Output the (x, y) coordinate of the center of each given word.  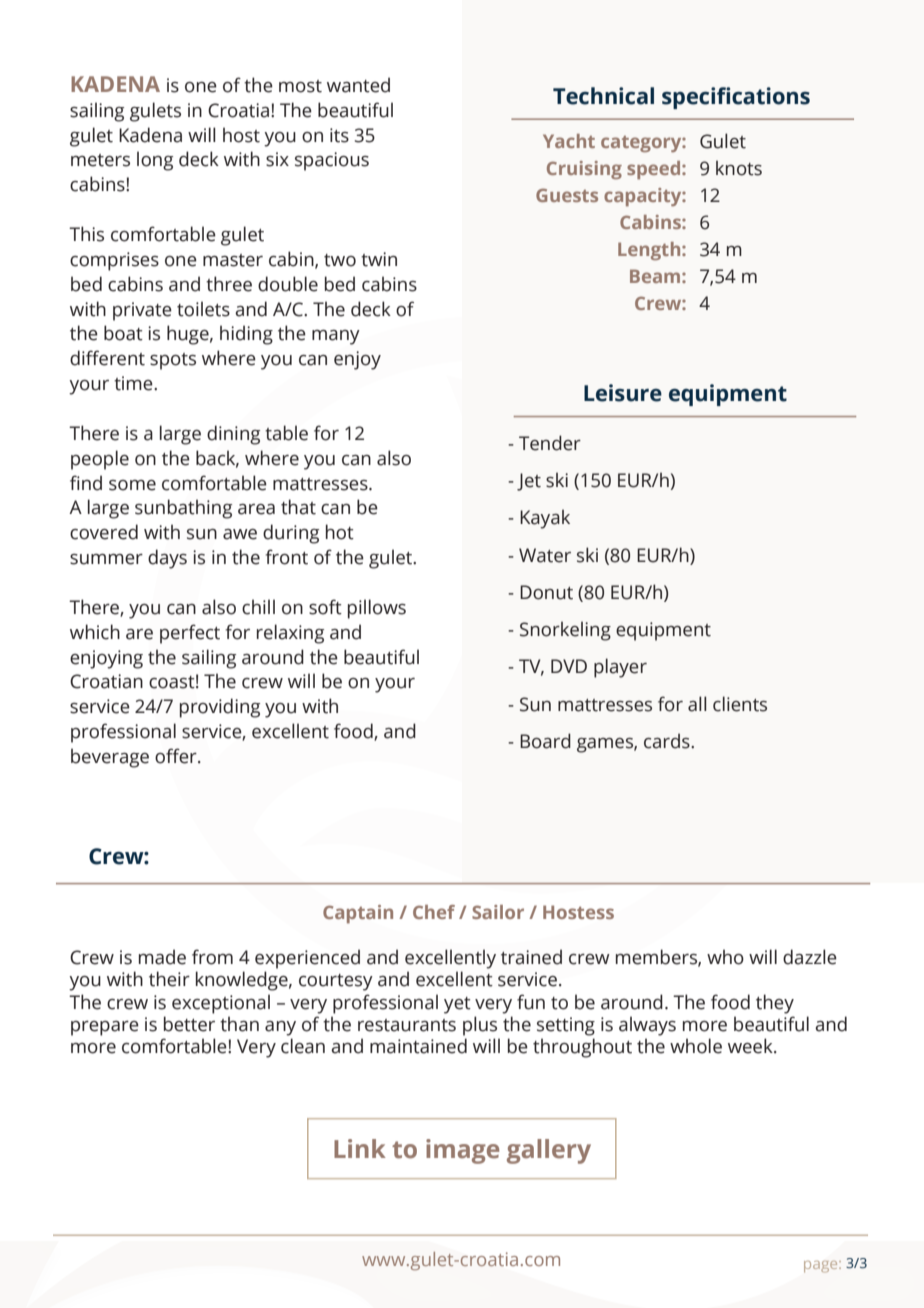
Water (545, 555)
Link (360, 1148)
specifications (736, 98)
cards (668, 741)
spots (173, 361)
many (336, 337)
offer (177, 756)
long (155, 161)
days (167, 559)
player (620, 668)
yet (457, 1005)
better (189, 1024)
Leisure (623, 393)
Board (545, 741)
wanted (358, 85)
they (775, 1004)
